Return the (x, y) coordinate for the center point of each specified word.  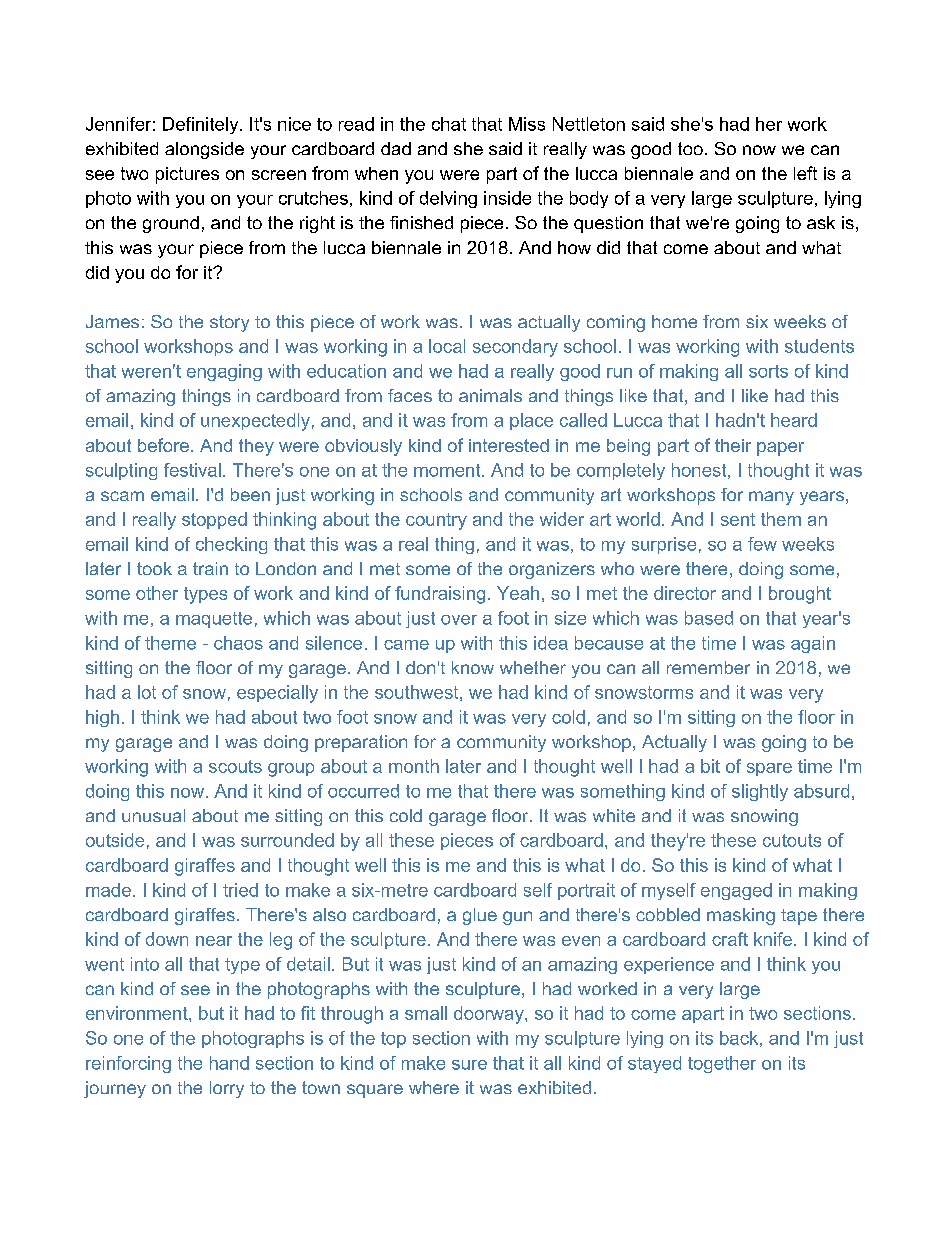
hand (229, 1063)
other (157, 593)
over (459, 620)
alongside (204, 150)
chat (449, 124)
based (709, 618)
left (805, 173)
